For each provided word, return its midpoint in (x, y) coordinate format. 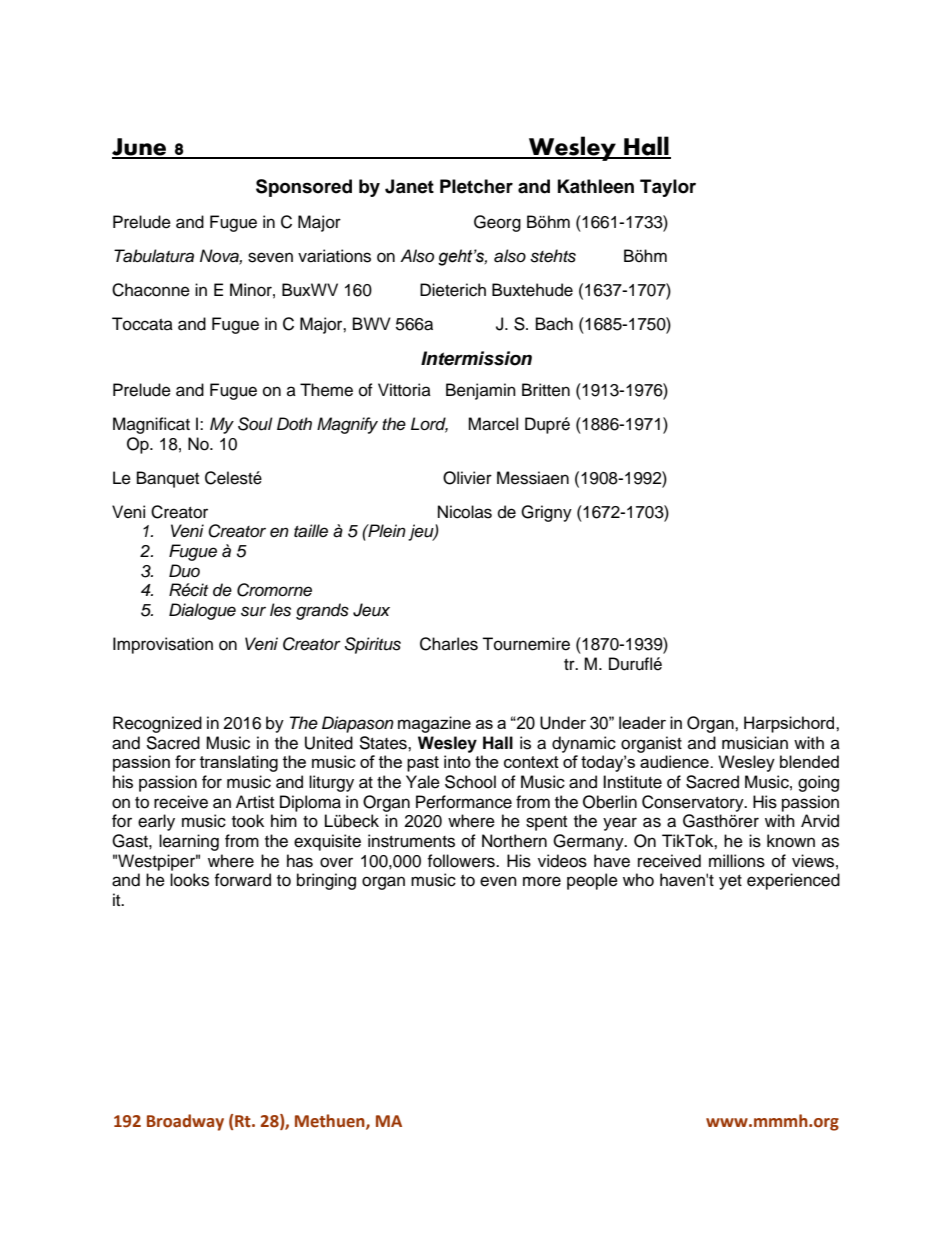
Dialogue (202, 611)
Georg (497, 223)
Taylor (668, 188)
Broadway (185, 1122)
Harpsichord (790, 724)
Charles (449, 644)
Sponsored (304, 188)
